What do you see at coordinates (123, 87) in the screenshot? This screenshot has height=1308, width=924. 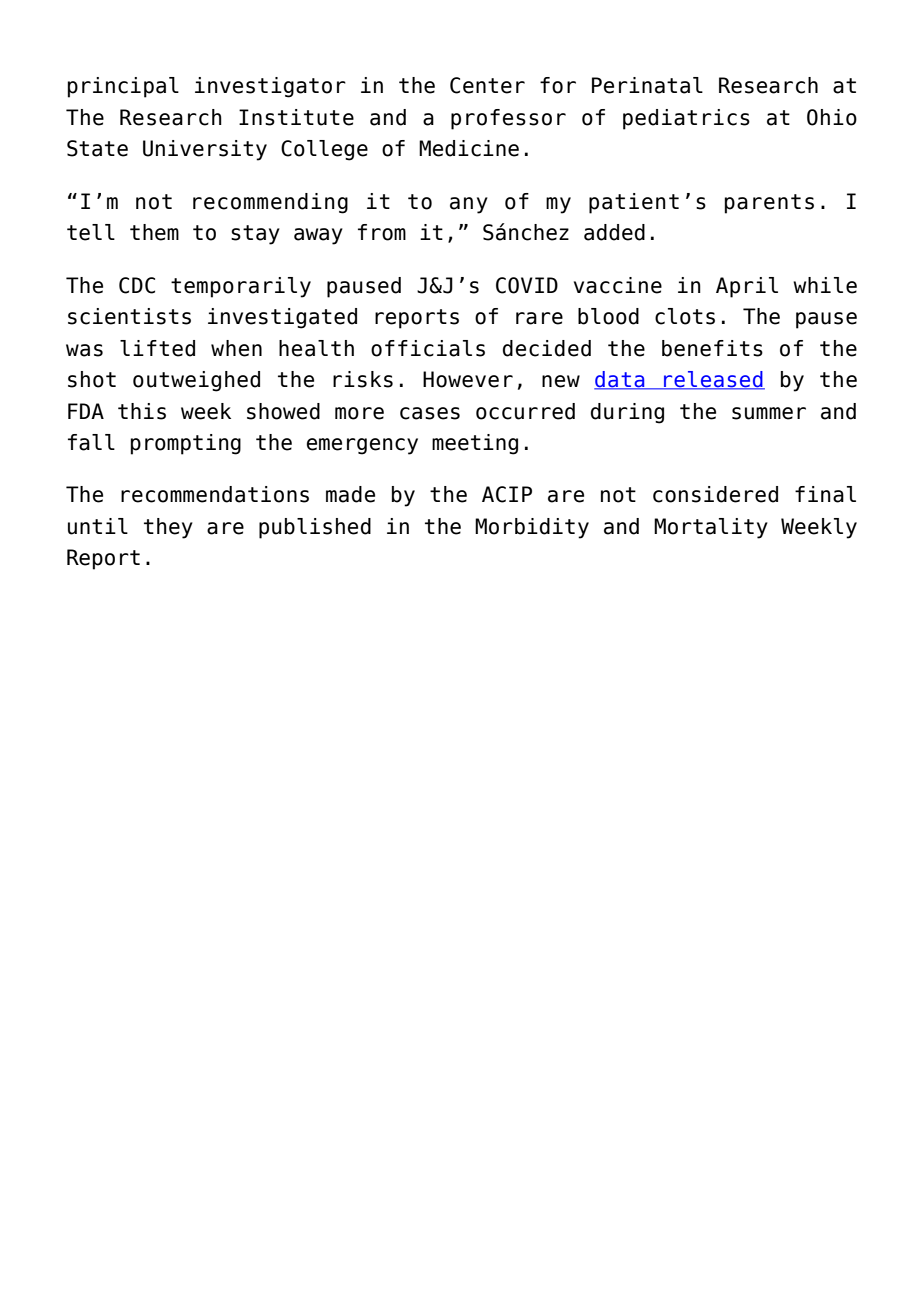 I see `principal` at bounding box center [123, 87].
